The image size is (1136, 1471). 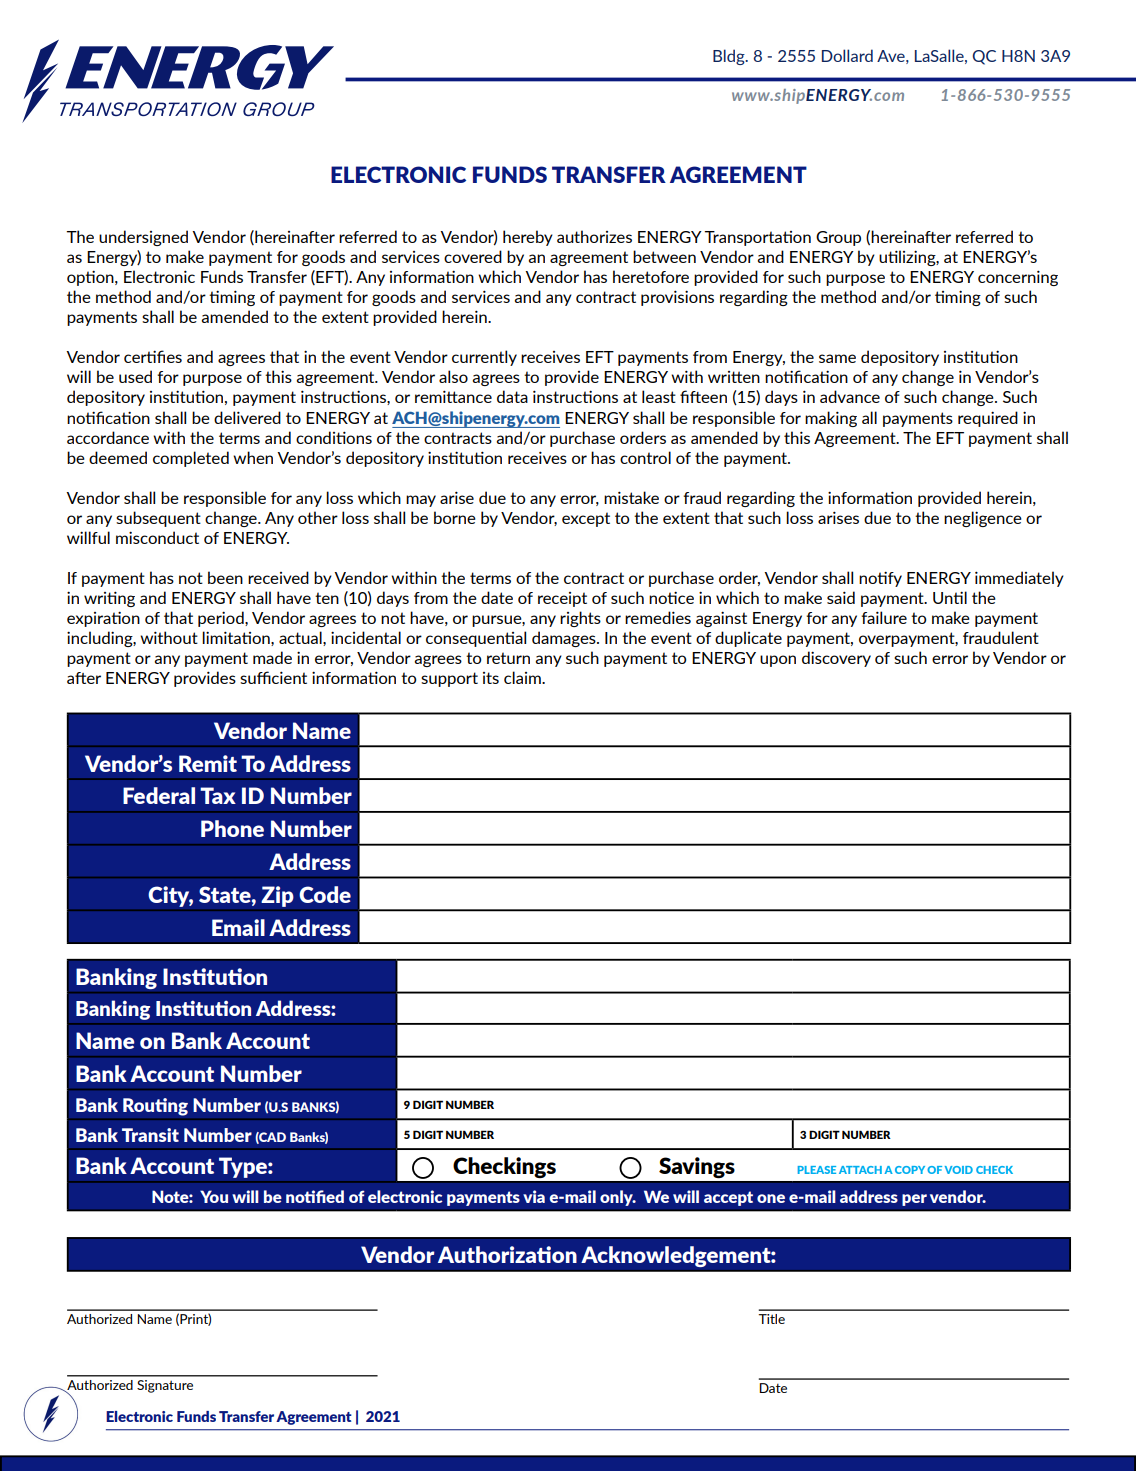 I want to click on discovery, so click(x=836, y=659).
